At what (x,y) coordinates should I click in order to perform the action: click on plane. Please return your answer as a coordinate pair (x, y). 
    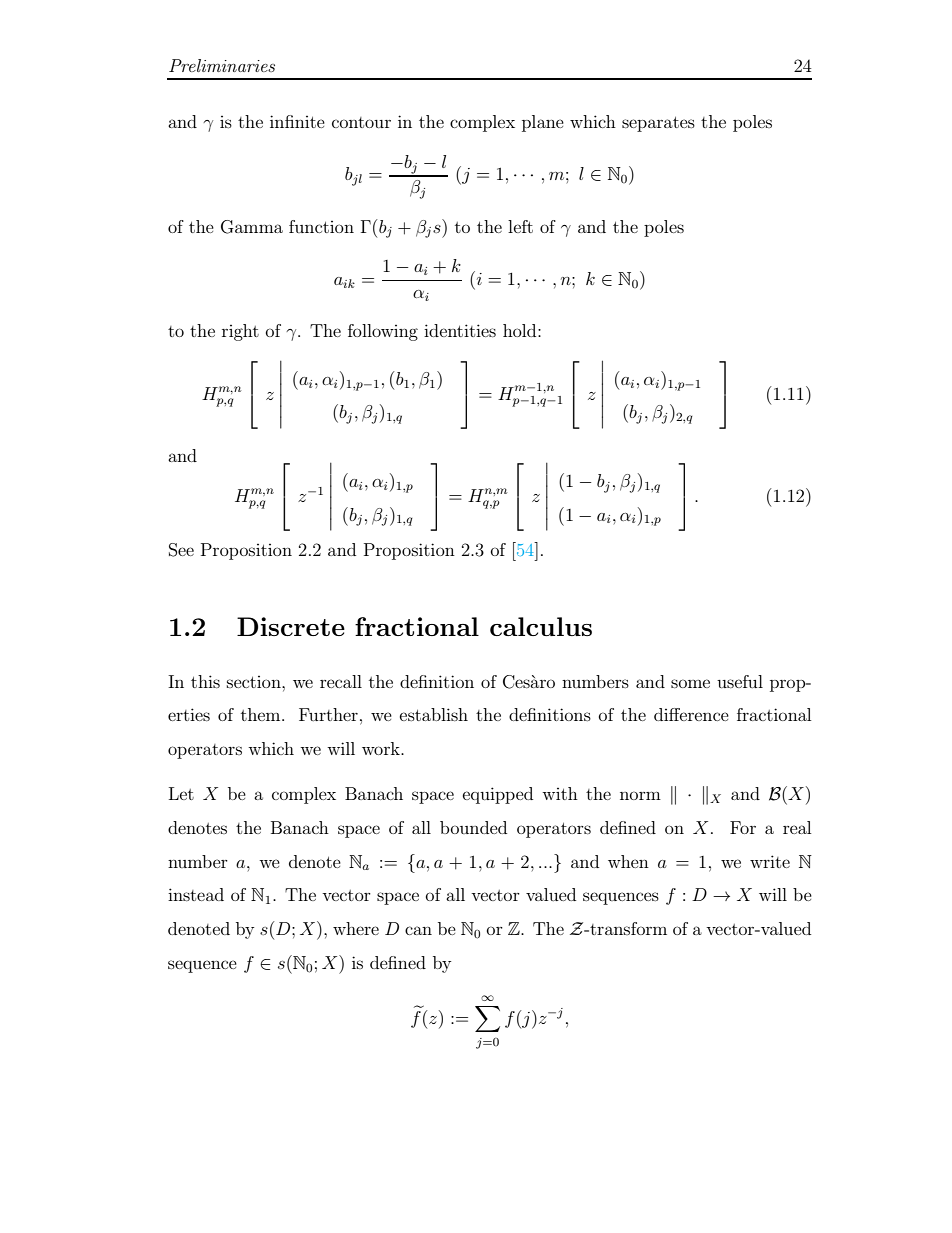
    Looking at the image, I should click on (543, 123).
